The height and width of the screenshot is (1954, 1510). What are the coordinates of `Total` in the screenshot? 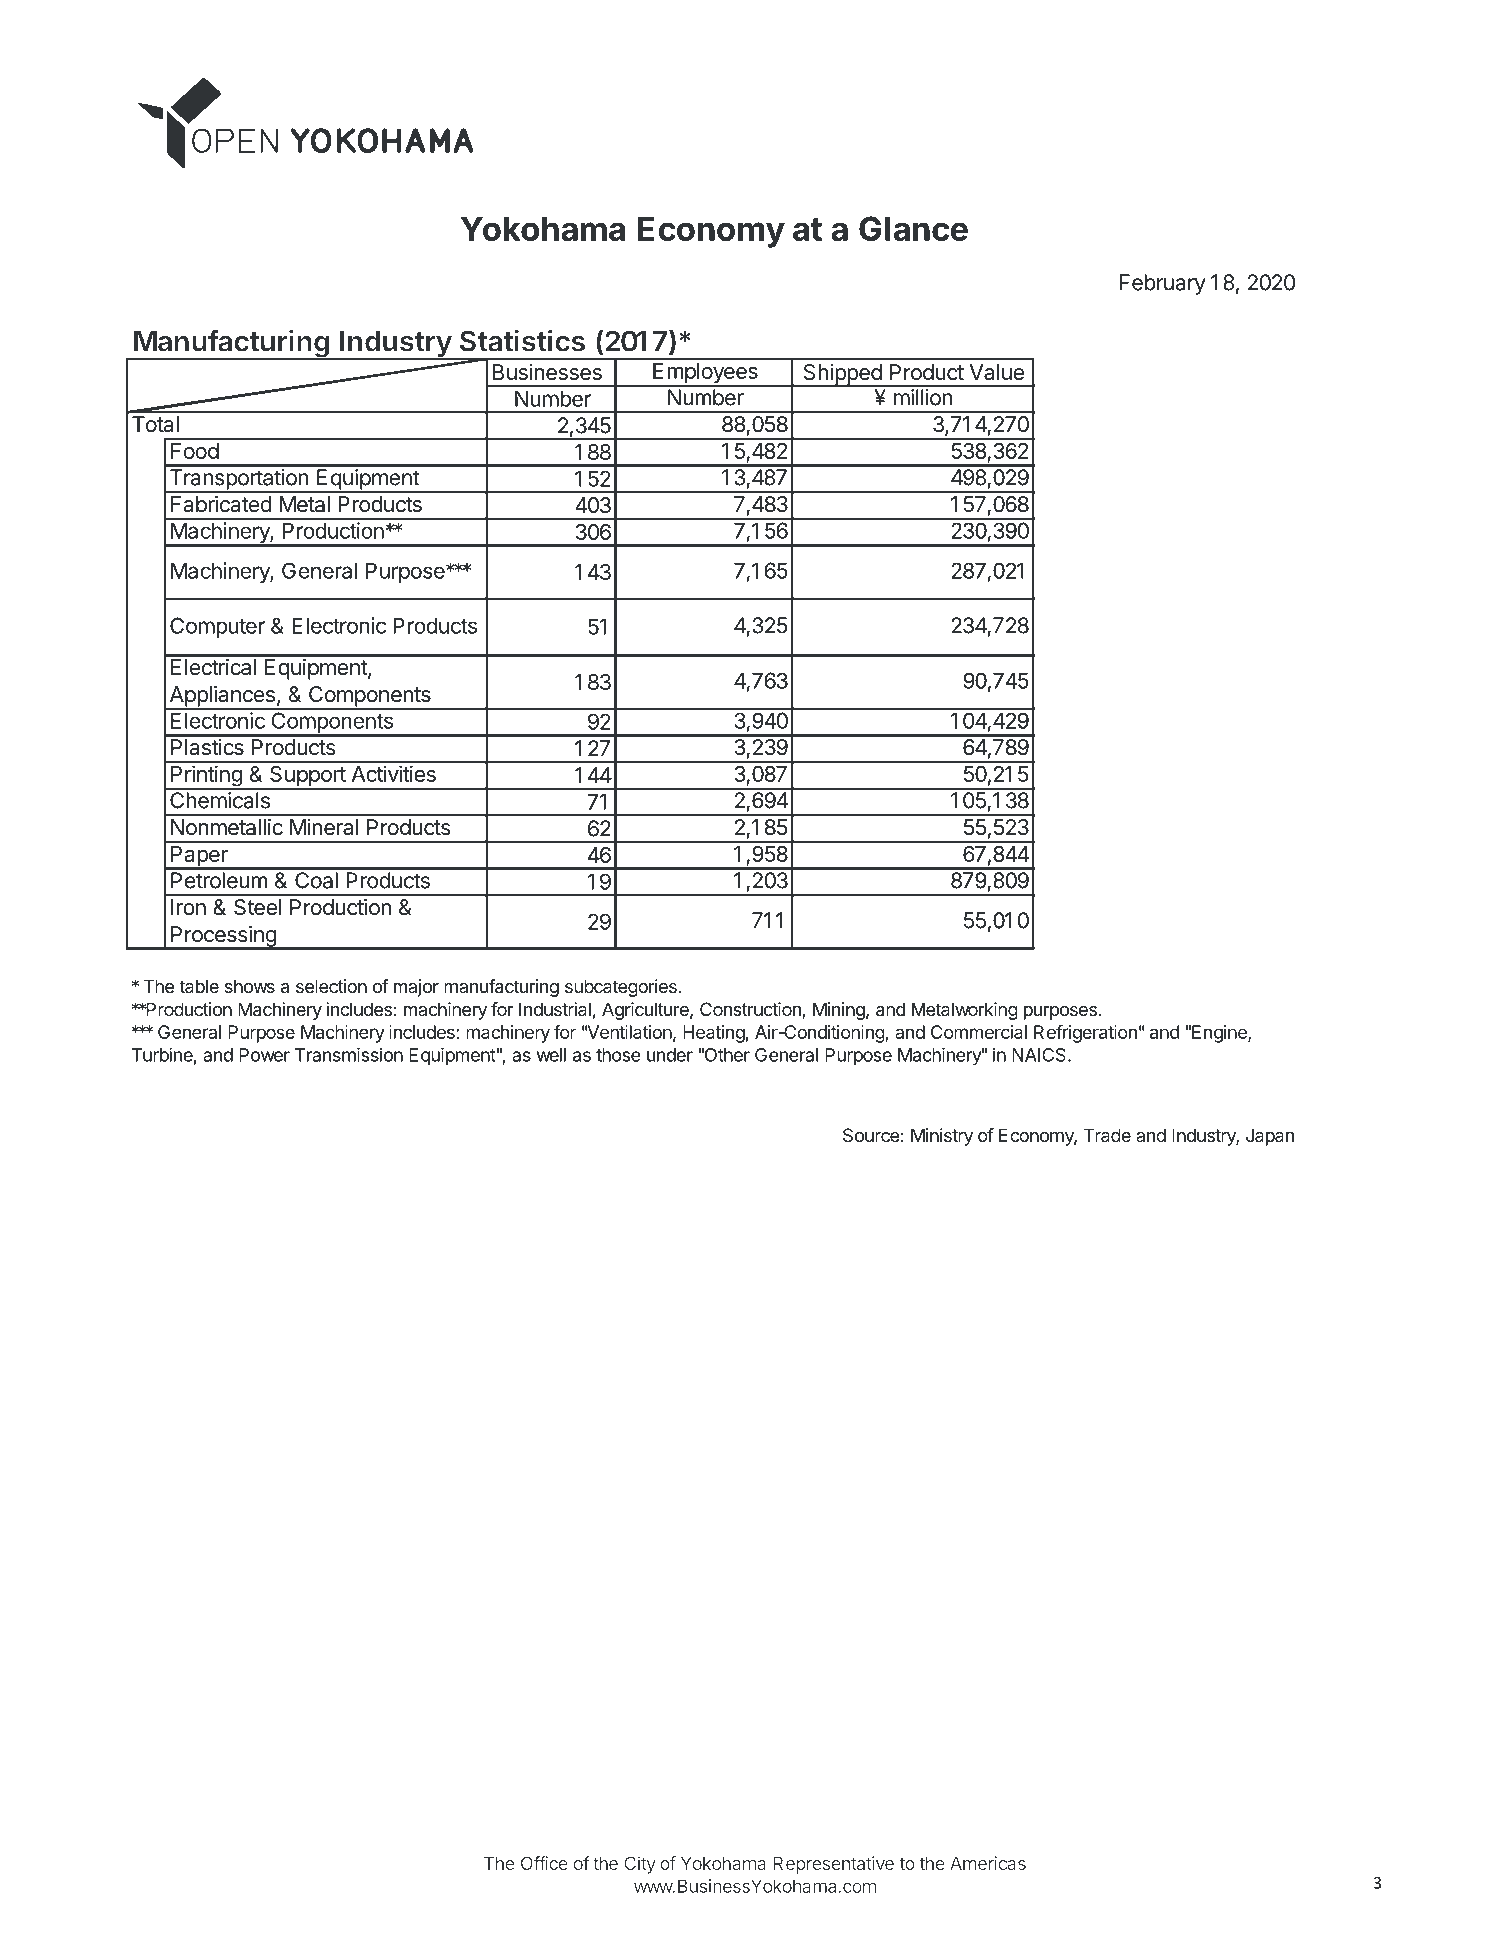 It's located at (155, 424).
